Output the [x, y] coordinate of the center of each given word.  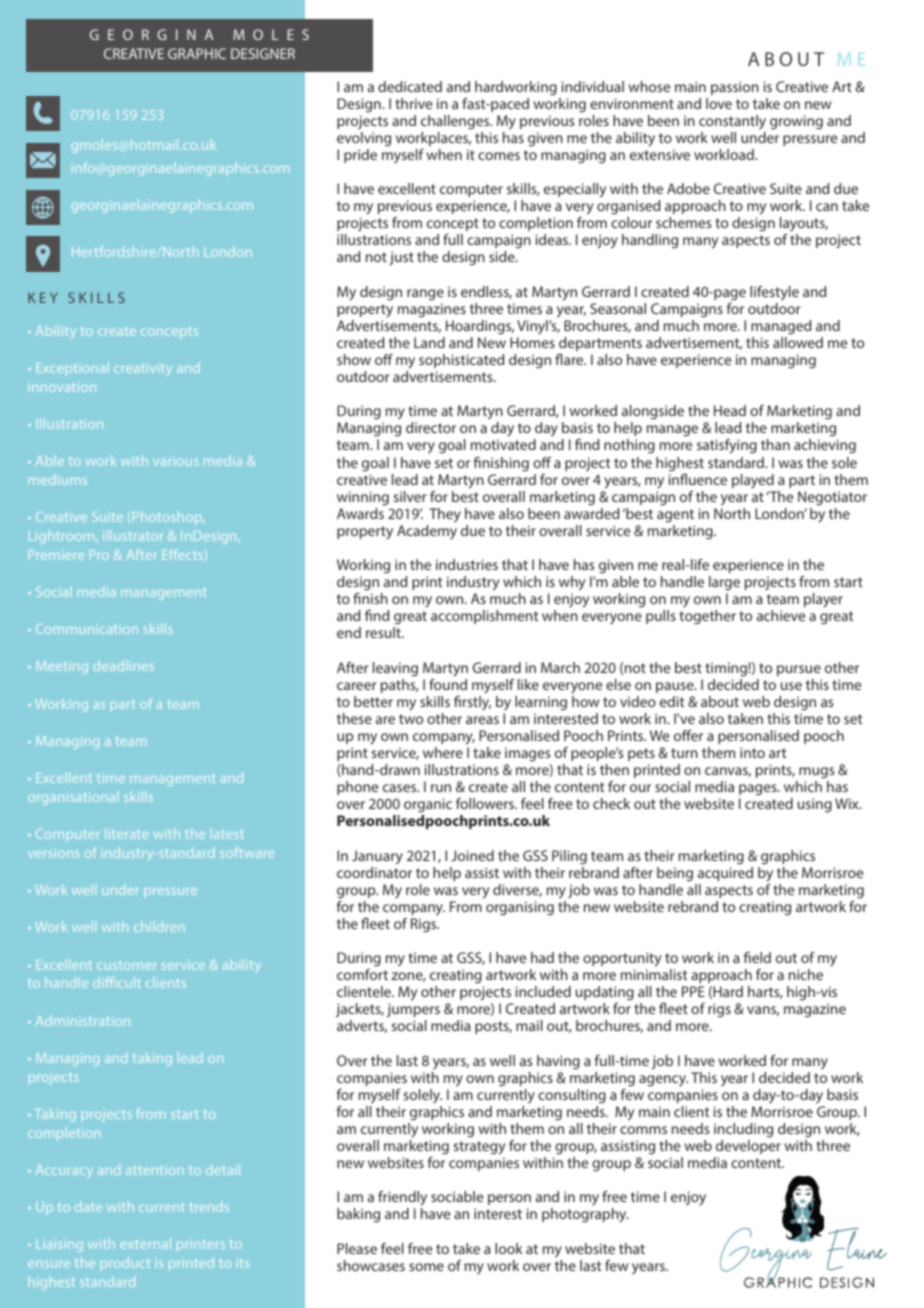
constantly [732, 122]
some [426, 1267]
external [145, 1243]
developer [748, 1147]
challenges [456, 122]
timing [727, 669]
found [448, 684]
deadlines [123, 665]
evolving [364, 139]
